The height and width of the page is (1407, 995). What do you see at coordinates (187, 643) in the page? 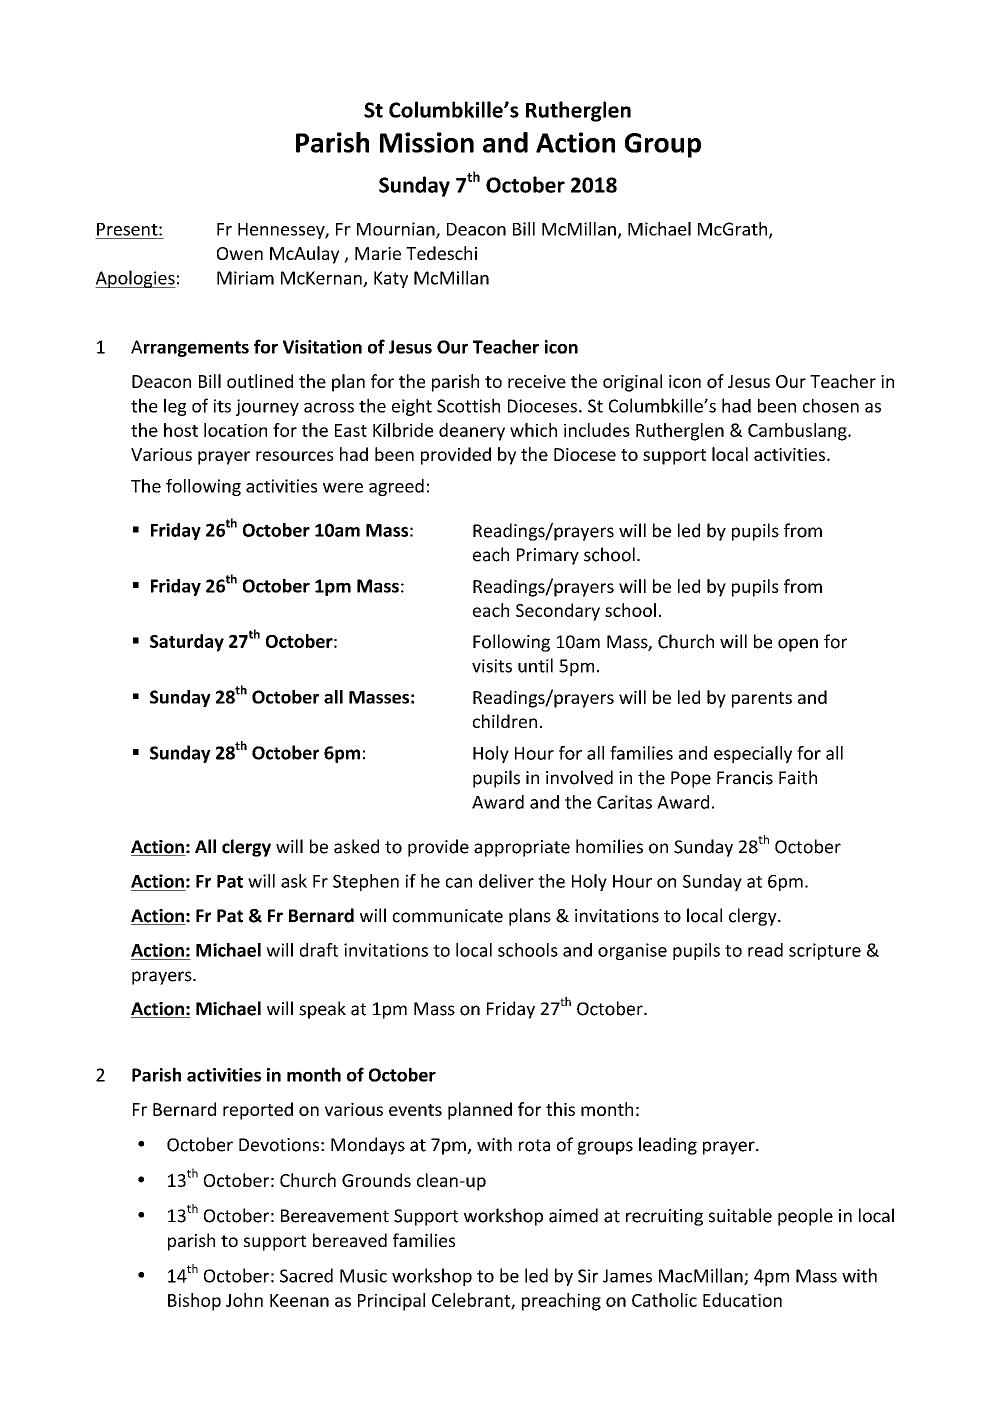
I see `Saturday` at bounding box center [187, 643].
